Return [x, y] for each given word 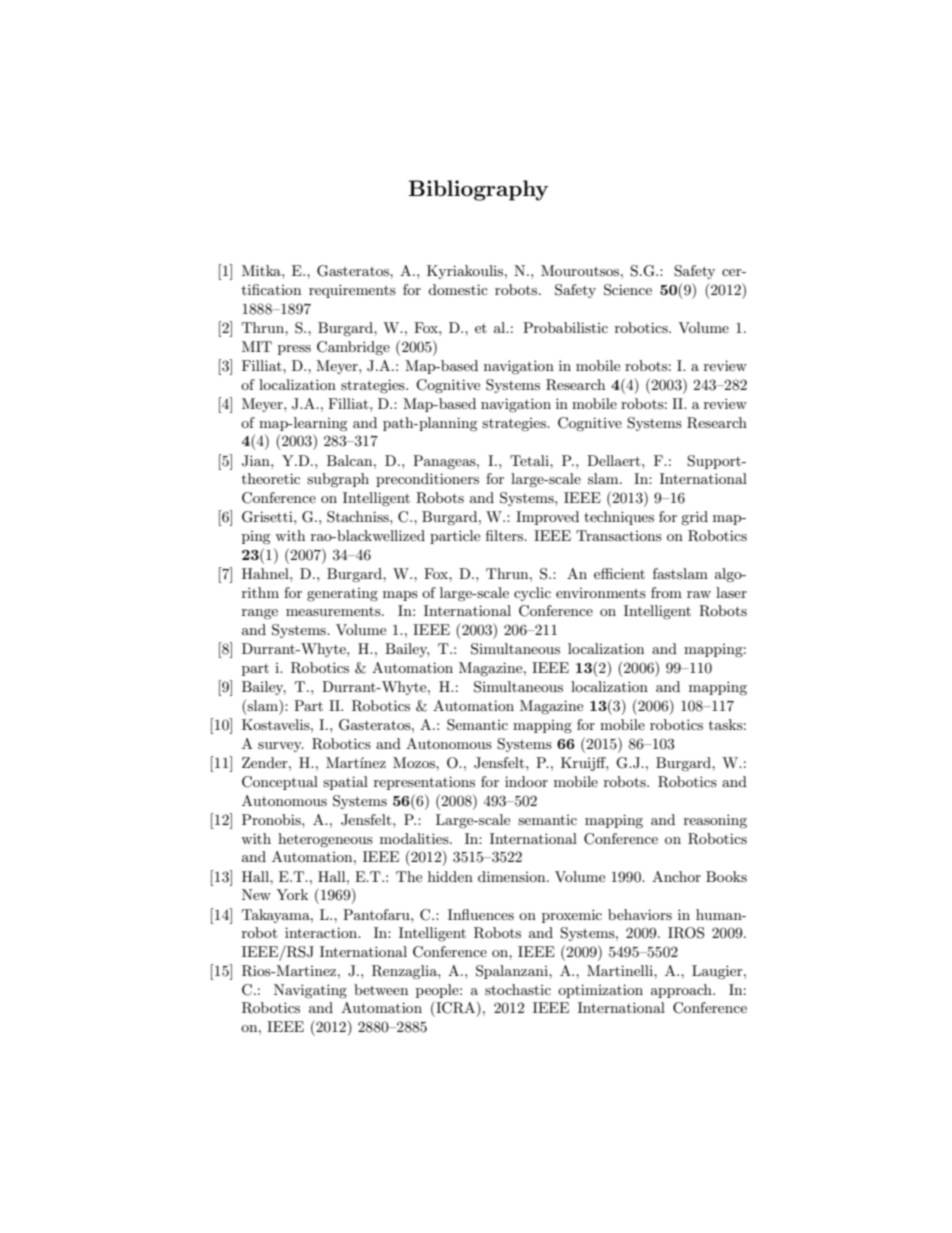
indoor [526, 781]
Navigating [310, 991]
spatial [345, 783]
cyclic [532, 594]
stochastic [518, 989]
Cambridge [353, 348]
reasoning [715, 821]
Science [628, 290]
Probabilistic [565, 327]
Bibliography [478, 190]
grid [694, 518]
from [666, 592]
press [294, 350]
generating [342, 594]
